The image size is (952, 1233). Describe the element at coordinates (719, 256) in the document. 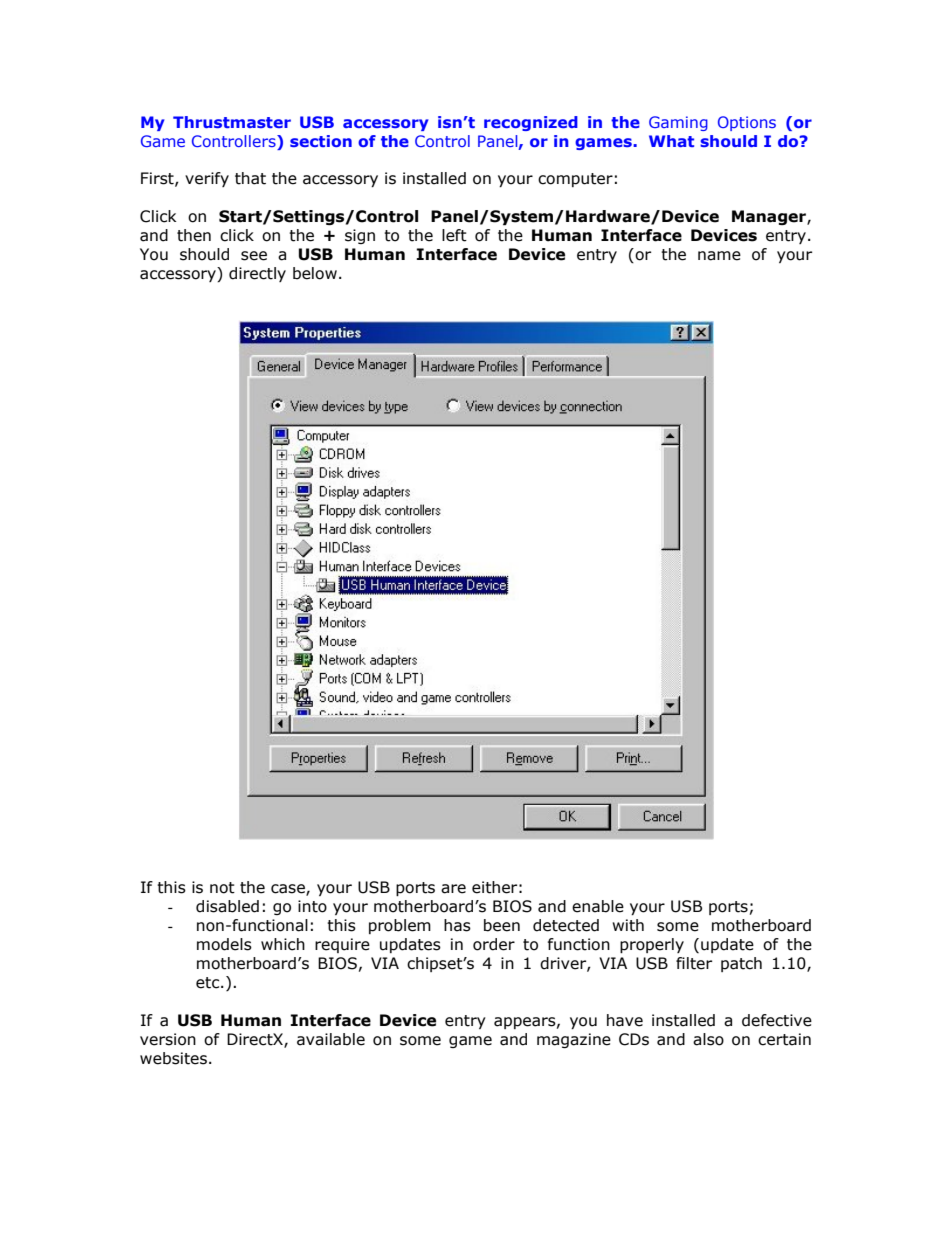

I see `name` at that location.
